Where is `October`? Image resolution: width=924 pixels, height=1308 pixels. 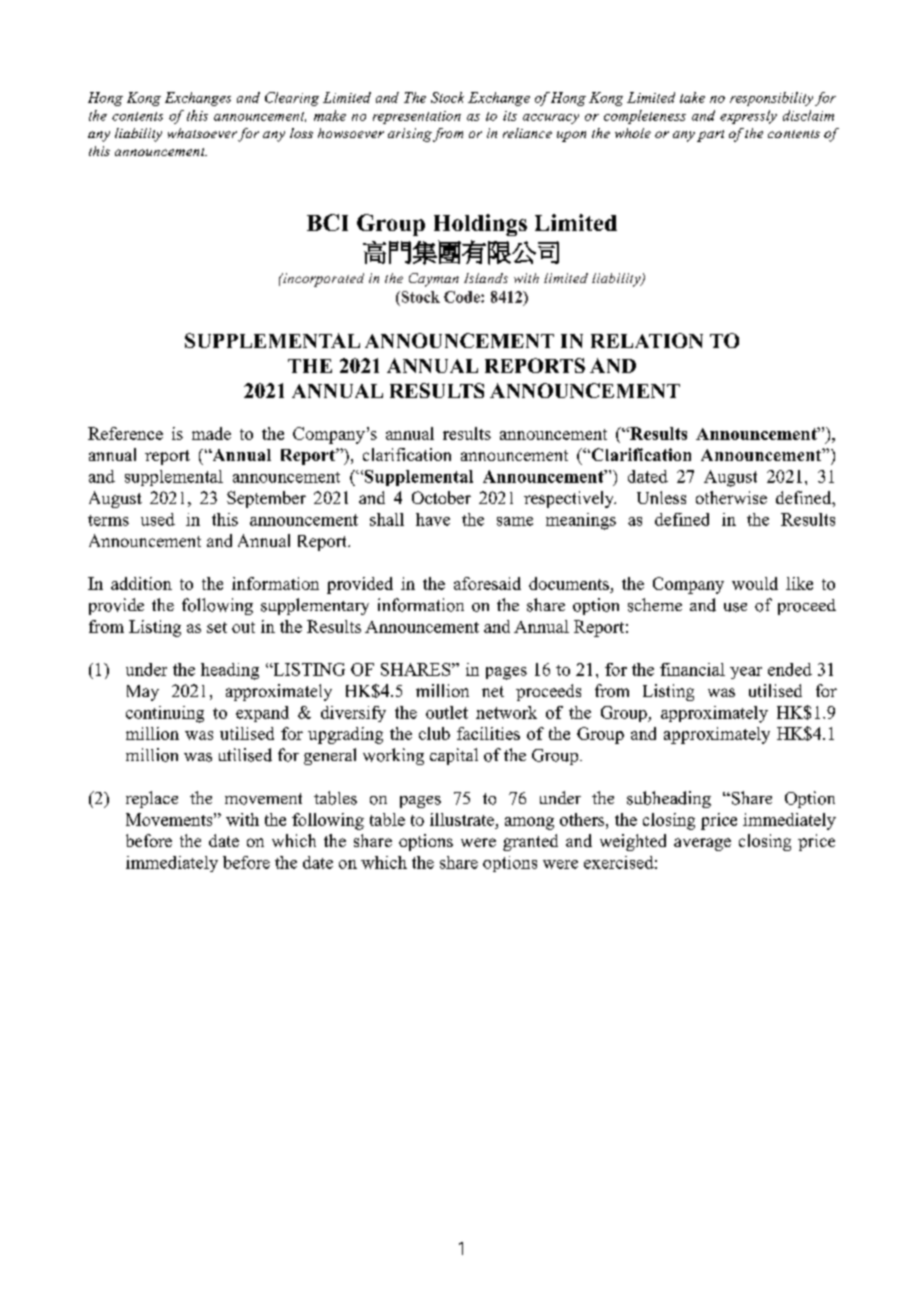
October is located at coordinates (441, 497).
